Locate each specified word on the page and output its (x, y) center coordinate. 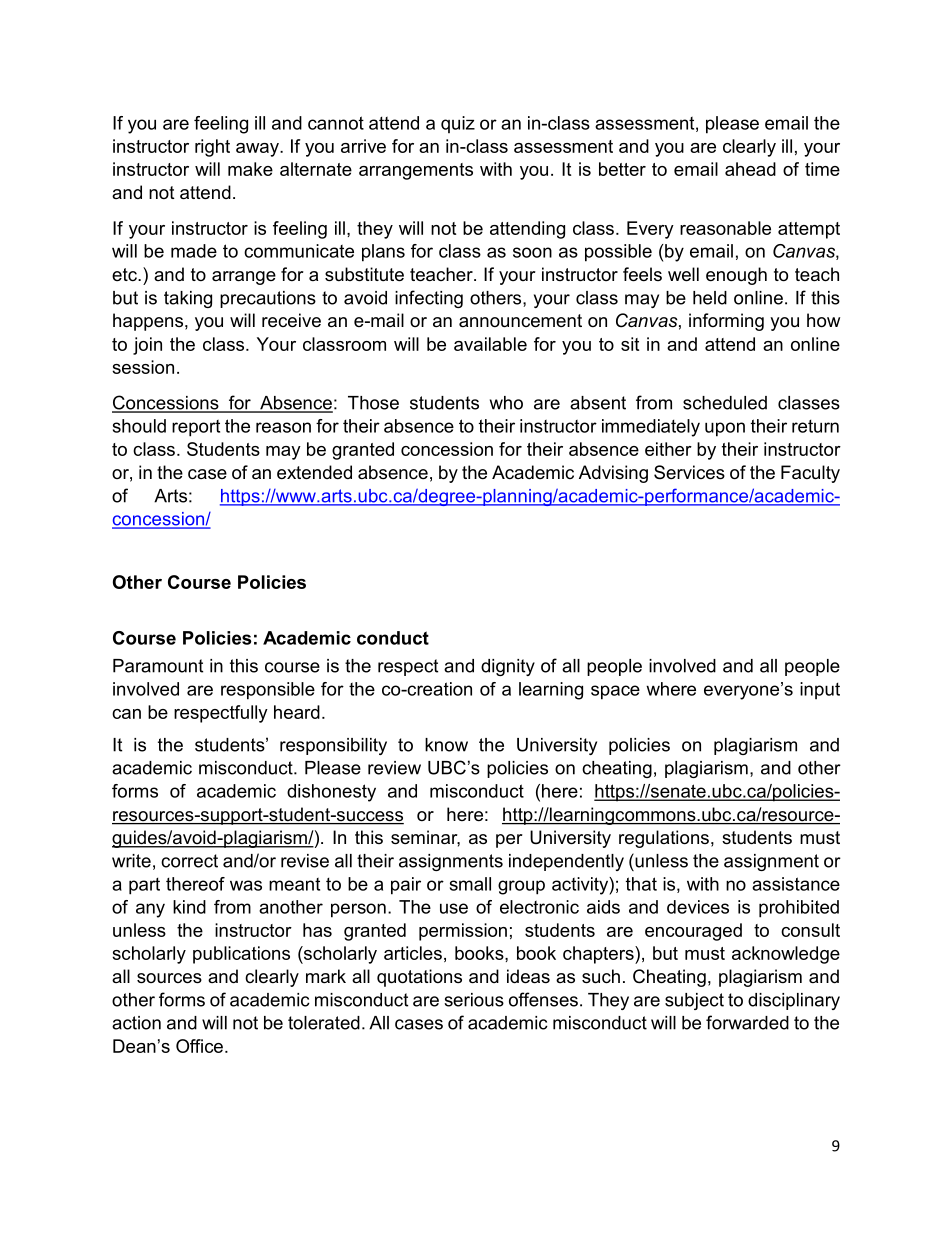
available (490, 344)
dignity (508, 667)
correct (189, 861)
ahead (750, 169)
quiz (458, 124)
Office (199, 1046)
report (196, 428)
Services (689, 472)
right (212, 148)
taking (188, 299)
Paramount (158, 666)
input (820, 691)
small (470, 884)
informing (726, 322)
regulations (664, 839)
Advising (613, 474)
